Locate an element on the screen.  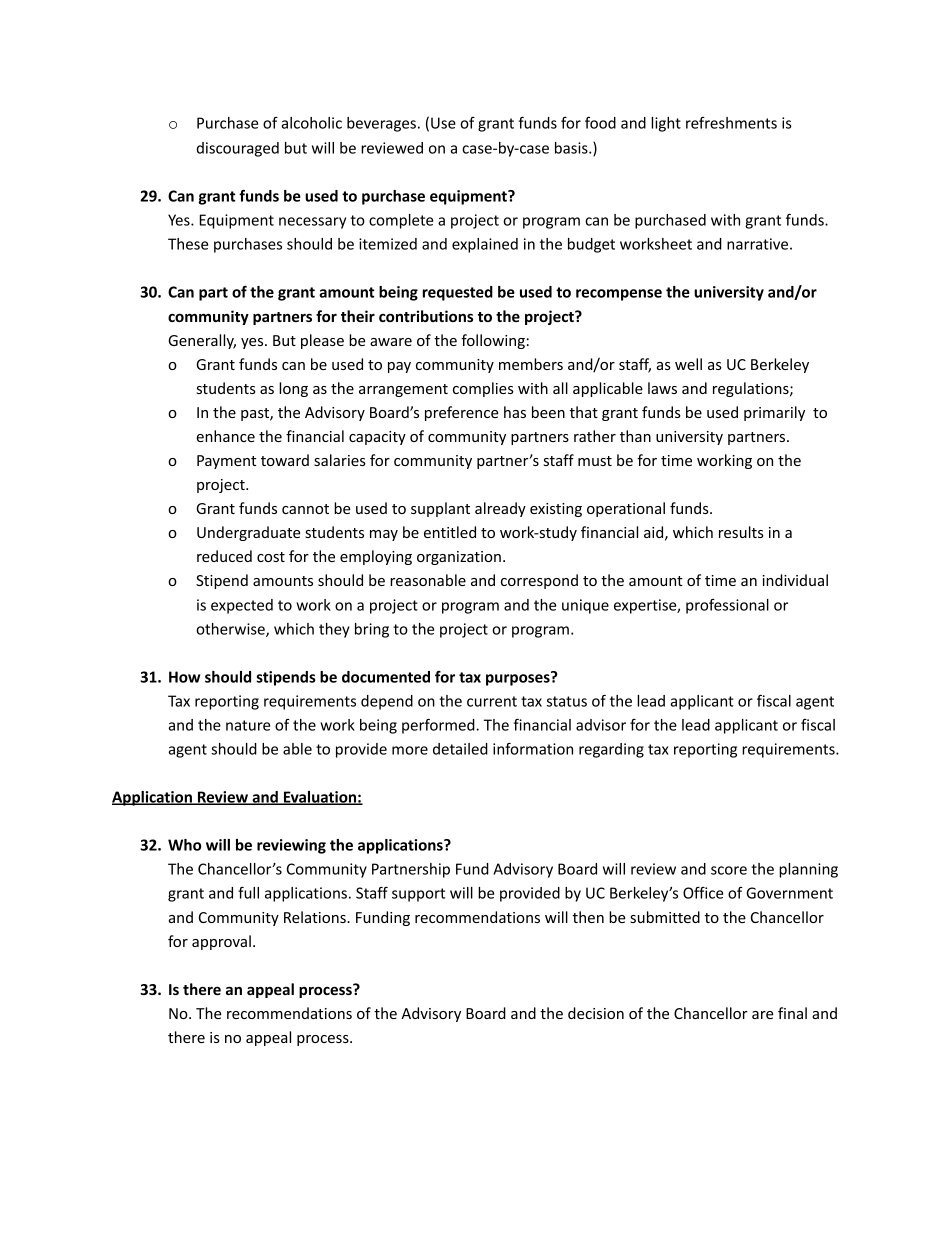
current is located at coordinates (492, 701).
